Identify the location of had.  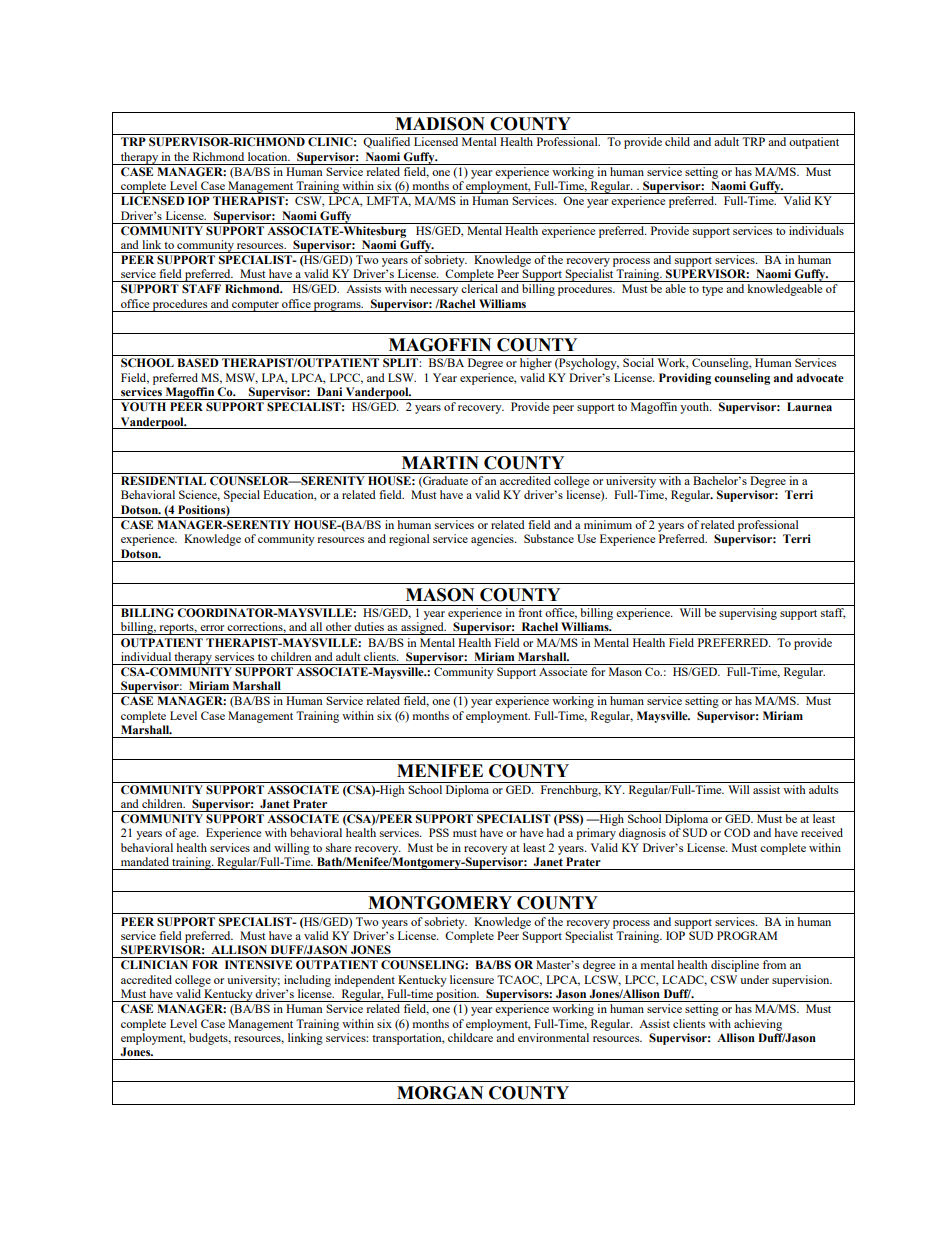
(555, 832).
